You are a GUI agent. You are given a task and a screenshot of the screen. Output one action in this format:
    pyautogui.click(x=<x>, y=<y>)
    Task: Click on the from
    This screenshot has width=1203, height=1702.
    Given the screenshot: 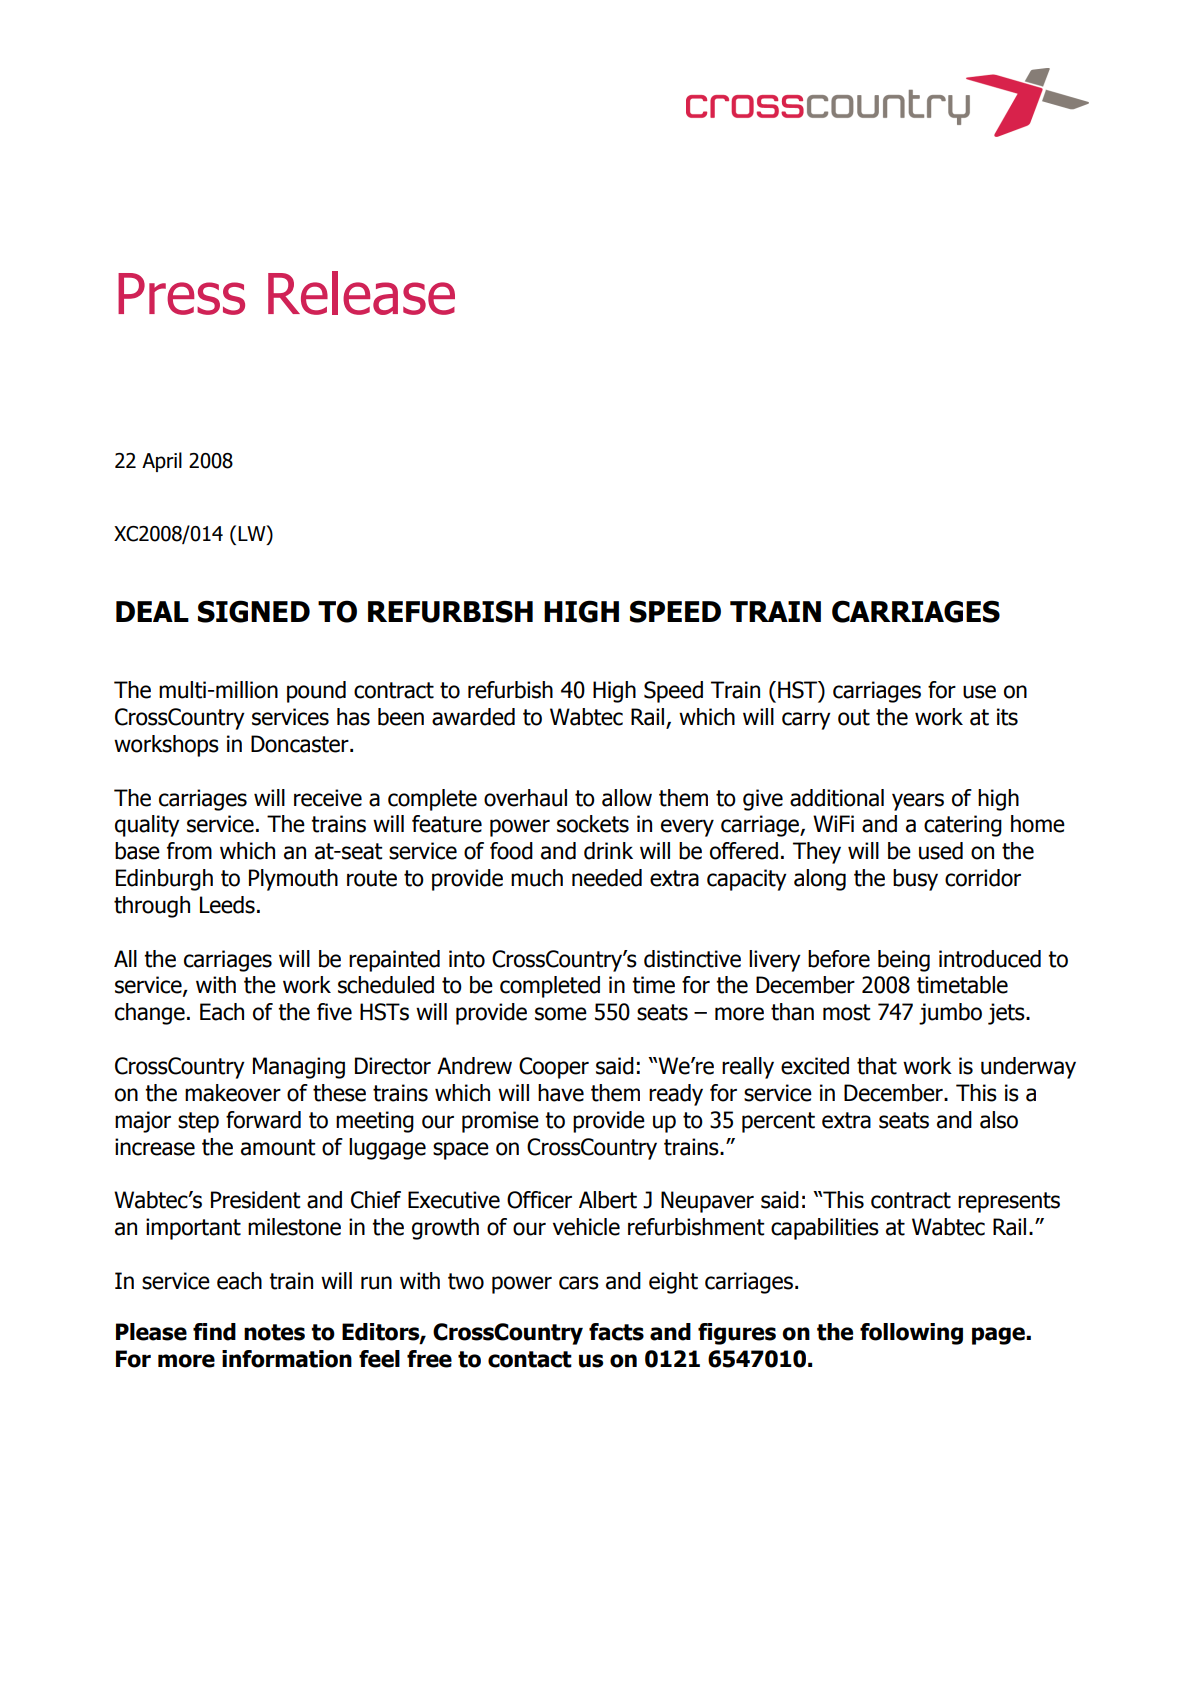 What is the action you would take?
    pyautogui.click(x=189, y=851)
